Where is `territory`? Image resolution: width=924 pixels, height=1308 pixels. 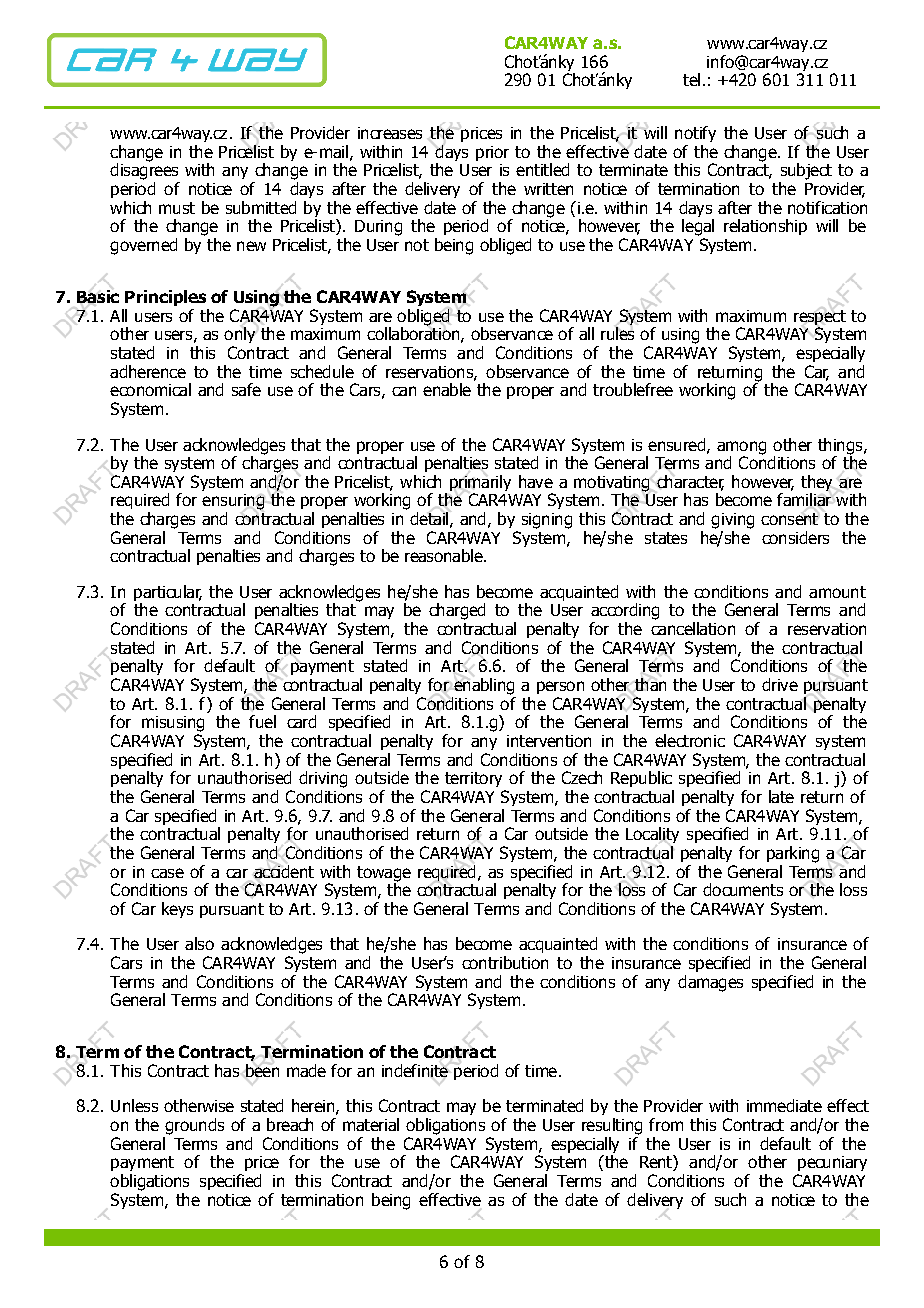
territory is located at coordinates (473, 779).
